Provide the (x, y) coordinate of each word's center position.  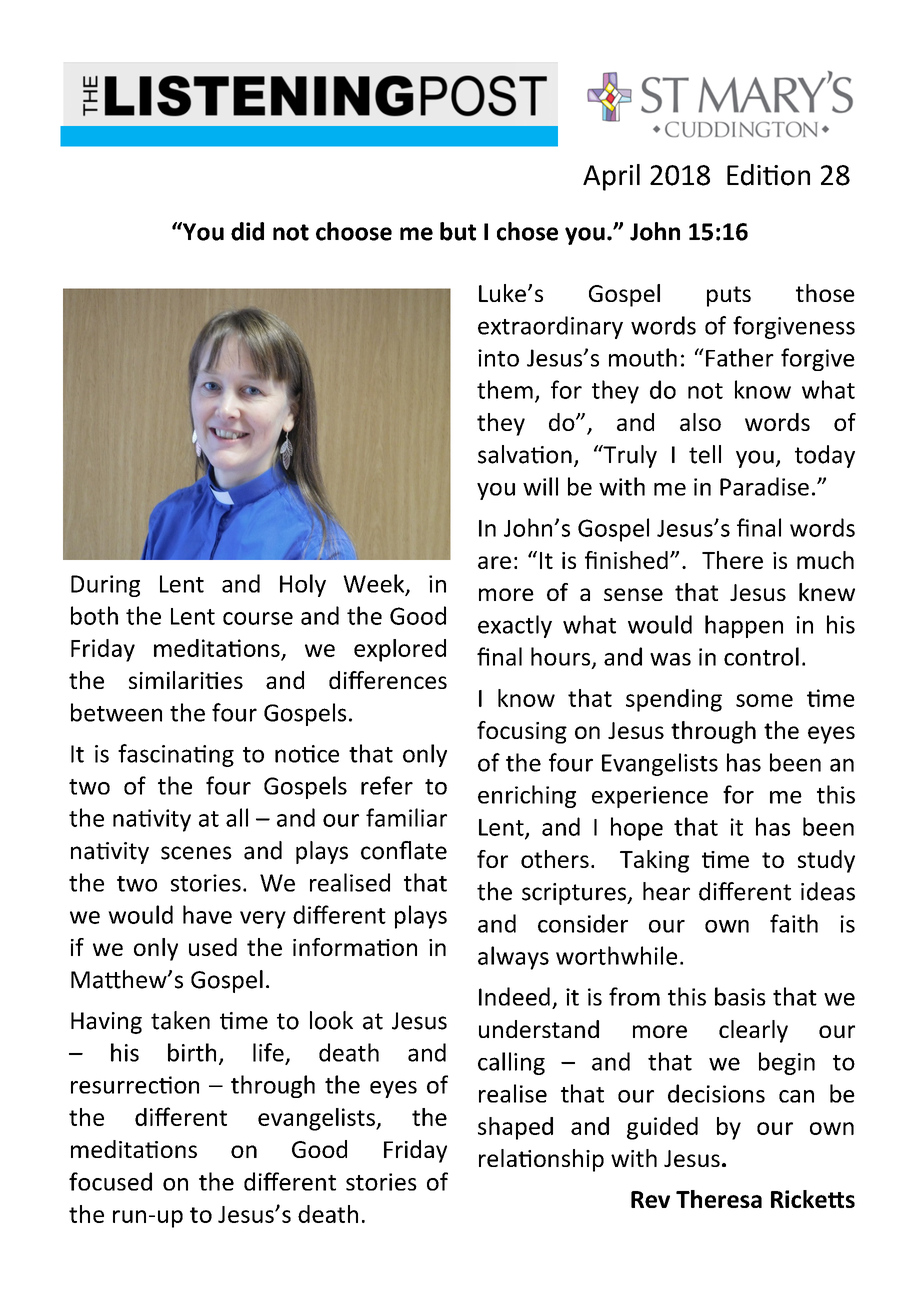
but (458, 231)
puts (729, 296)
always (513, 958)
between (116, 712)
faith (794, 923)
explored (400, 650)
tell (705, 454)
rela (499, 1158)
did (247, 231)
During (105, 586)
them (505, 389)
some (764, 700)
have (207, 914)
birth (192, 1052)
